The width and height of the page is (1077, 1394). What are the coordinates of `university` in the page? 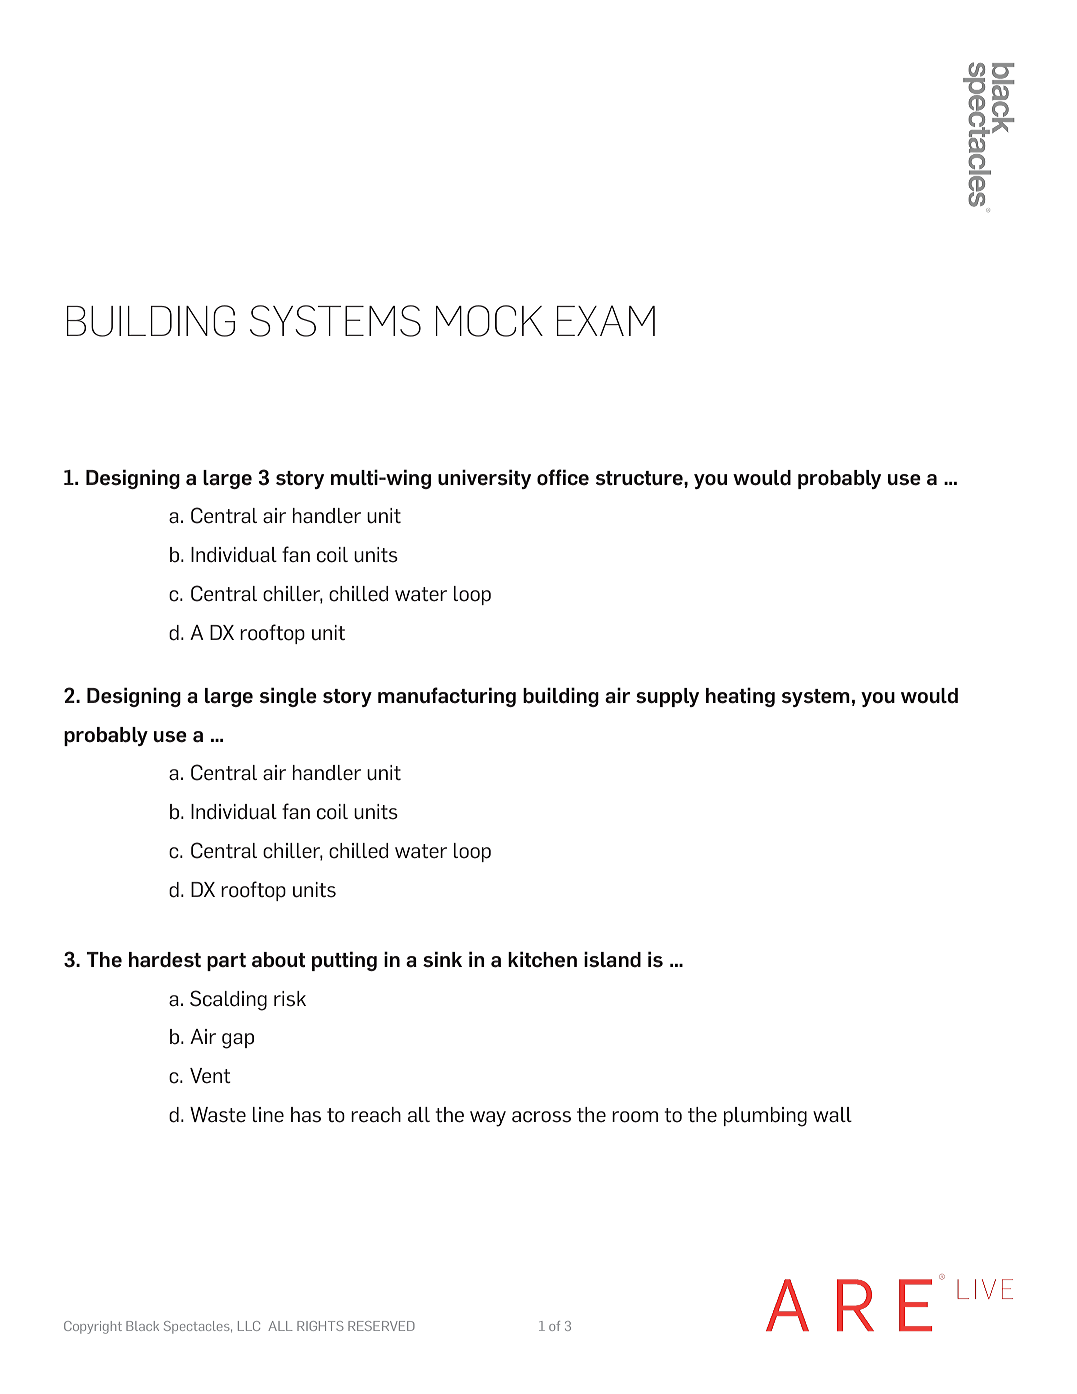 It's located at (484, 479).
